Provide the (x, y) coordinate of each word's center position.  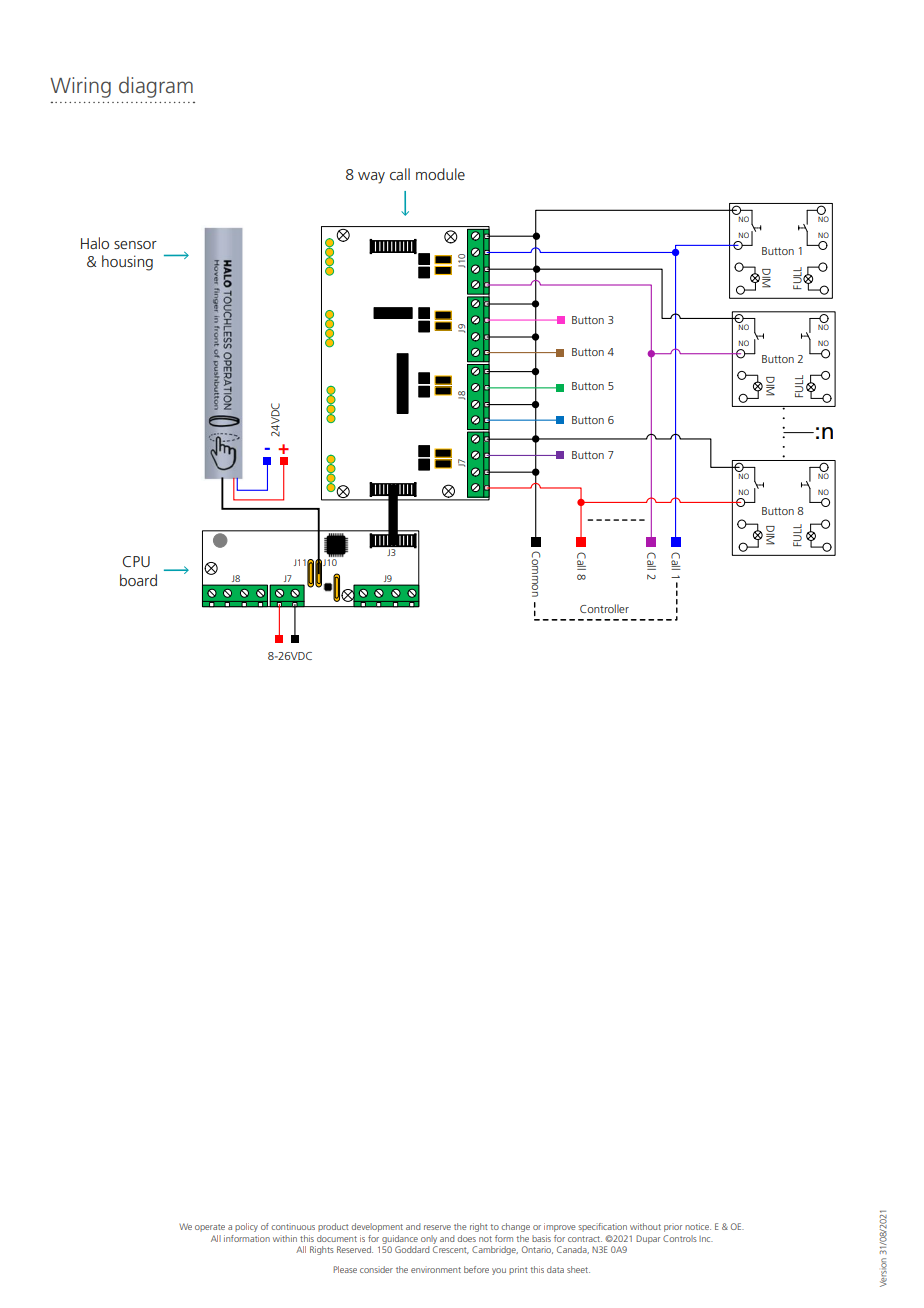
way (371, 178)
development (377, 1227)
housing (127, 263)
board (138, 580)
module (440, 174)
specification (602, 1227)
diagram (156, 87)
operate (210, 1228)
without (645, 1226)
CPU (136, 561)
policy (246, 1227)
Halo (95, 243)
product (333, 1227)
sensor (135, 245)
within (285, 1238)
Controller (604, 608)
